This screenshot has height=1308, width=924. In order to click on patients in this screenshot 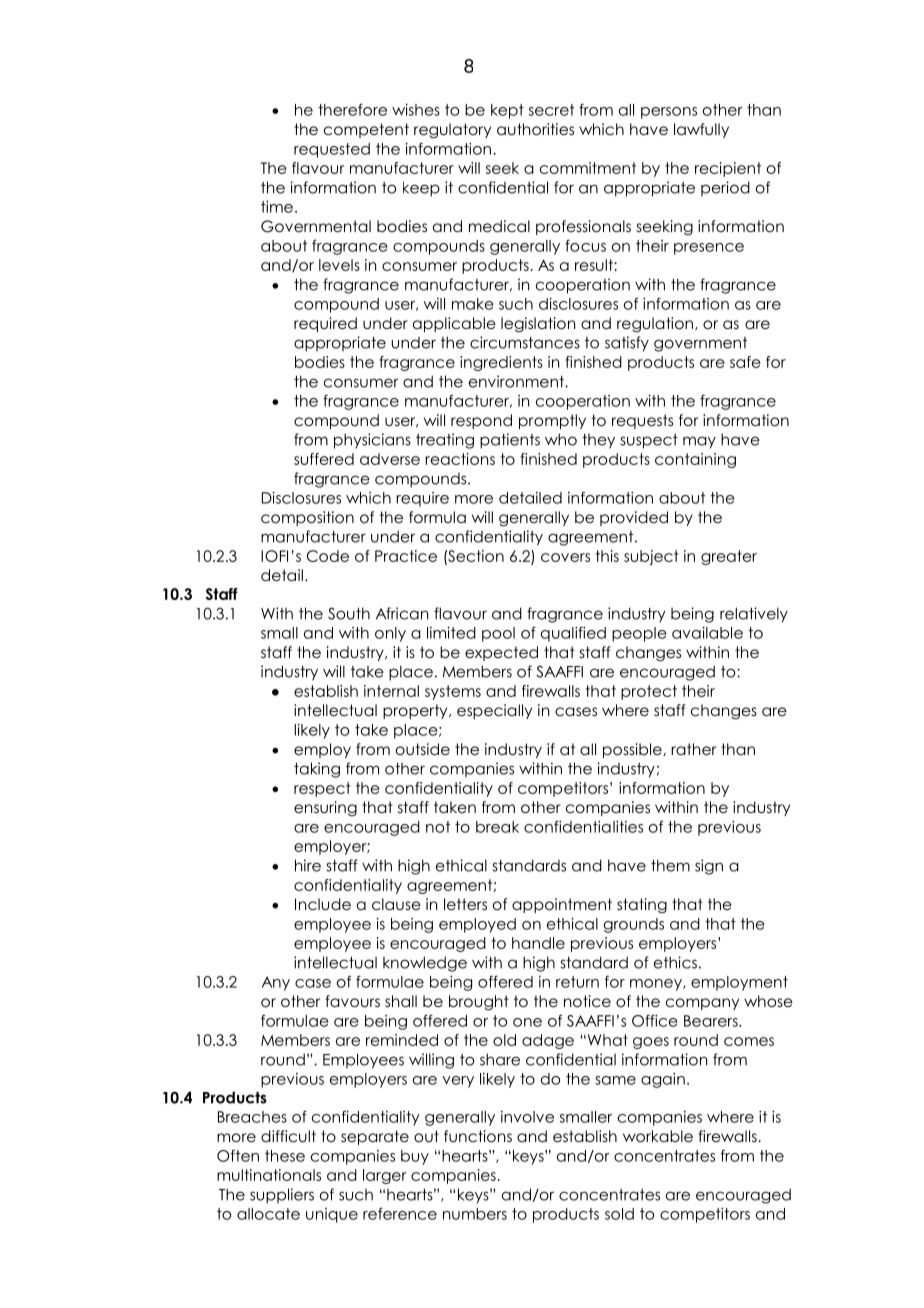, I will do `click(510, 441)`.
